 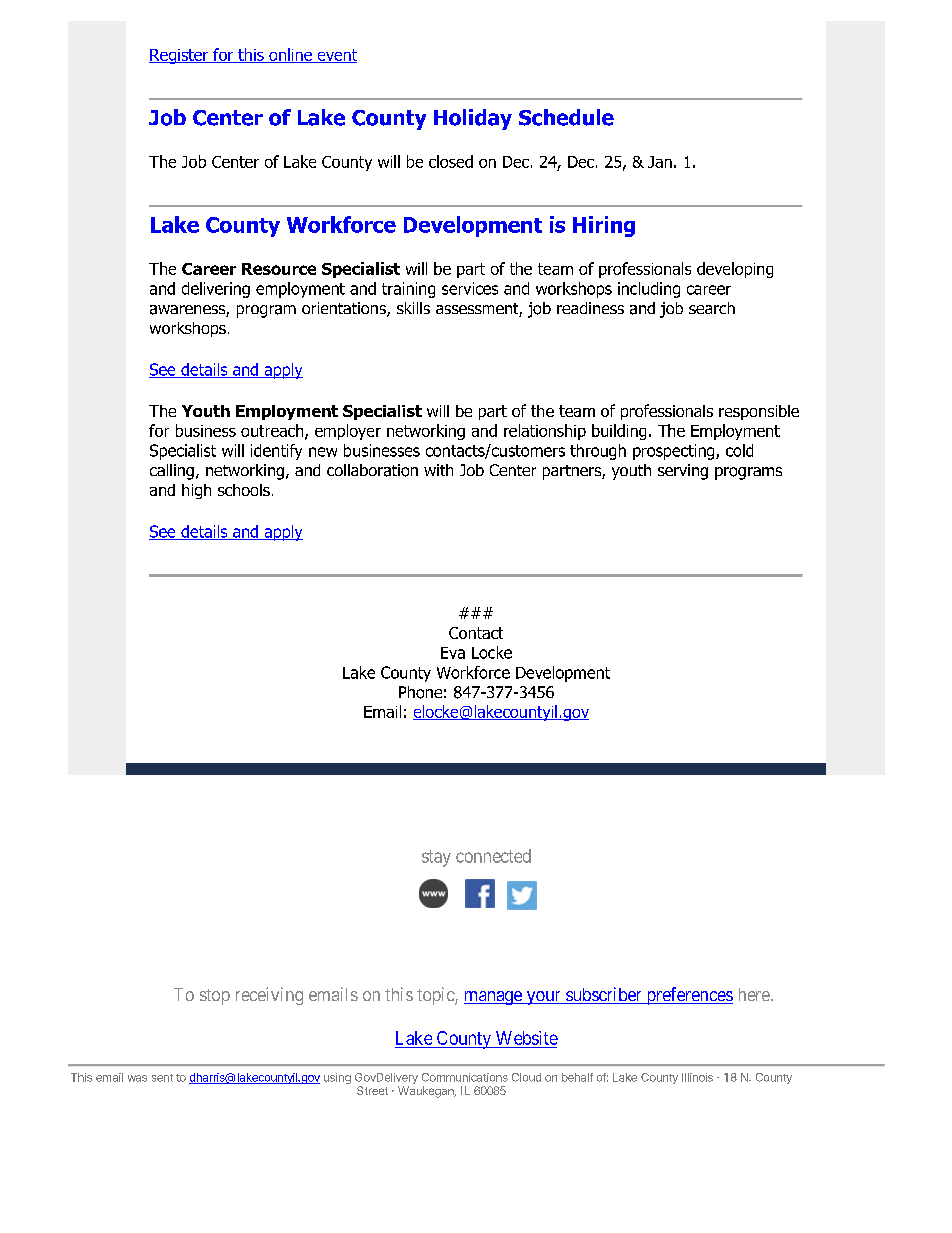 I want to click on stay, so click(x=436, y=858).
